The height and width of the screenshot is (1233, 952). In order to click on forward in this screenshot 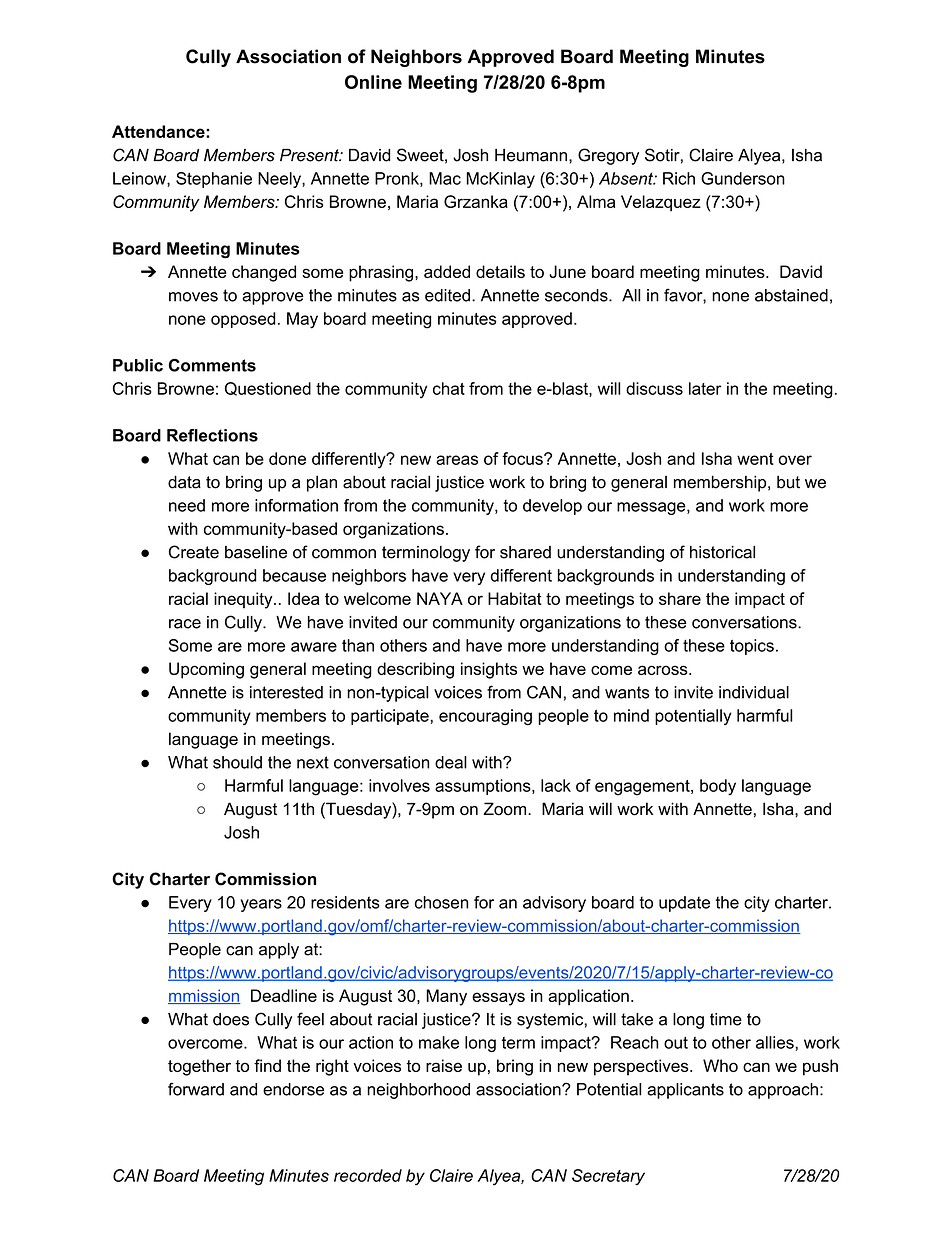, I will do `click(196, 1089)`.
